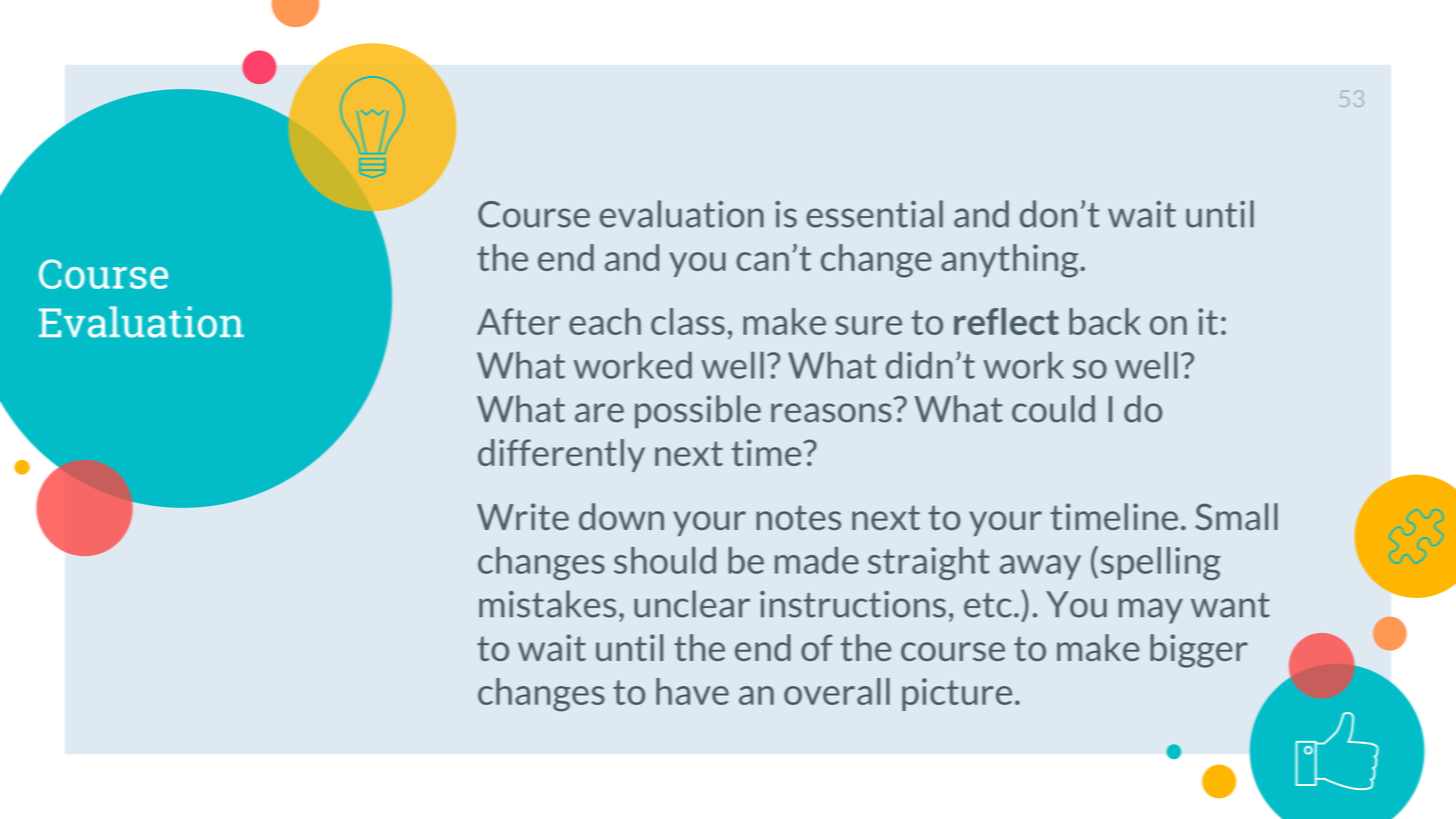 This screenshot has height=819, width=1456. I want to click on anything, so click(1011, 261).
